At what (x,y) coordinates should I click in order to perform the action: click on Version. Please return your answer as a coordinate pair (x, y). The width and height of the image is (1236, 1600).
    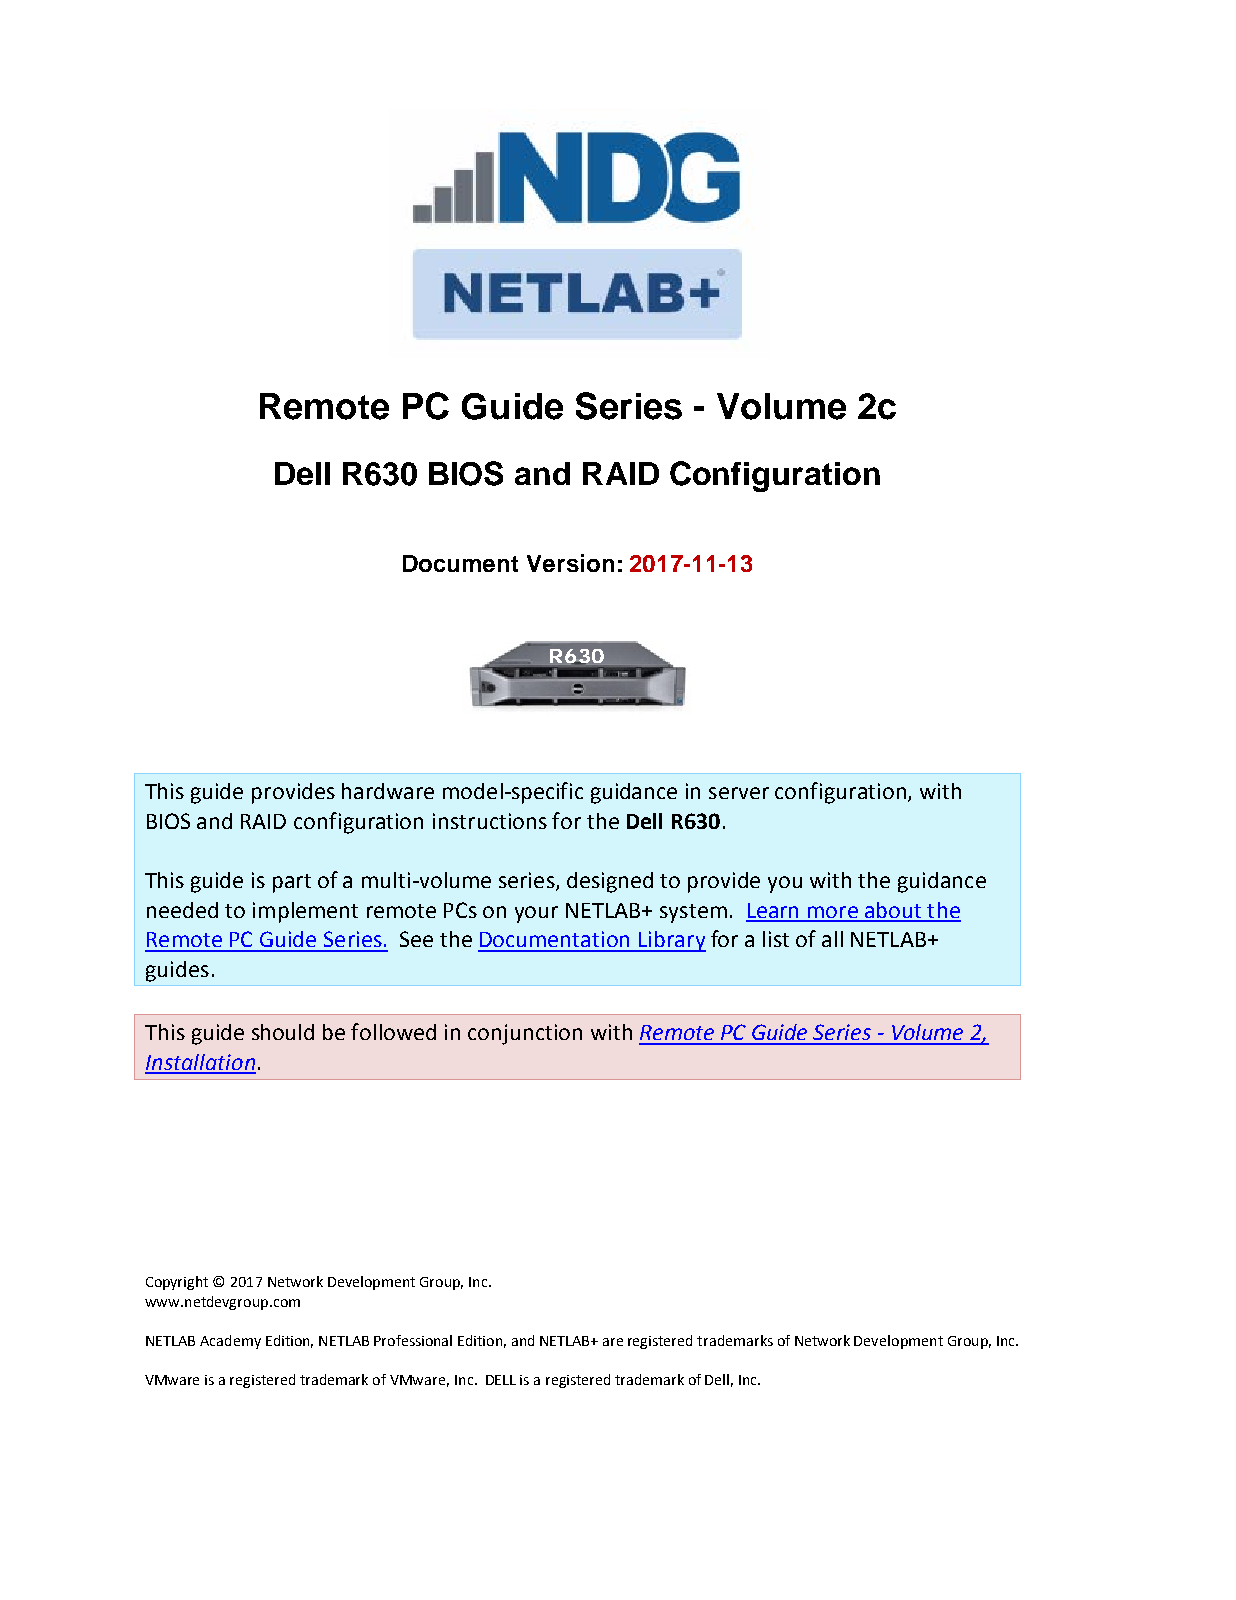
    Looking at the image, I should click on (570, 563).
